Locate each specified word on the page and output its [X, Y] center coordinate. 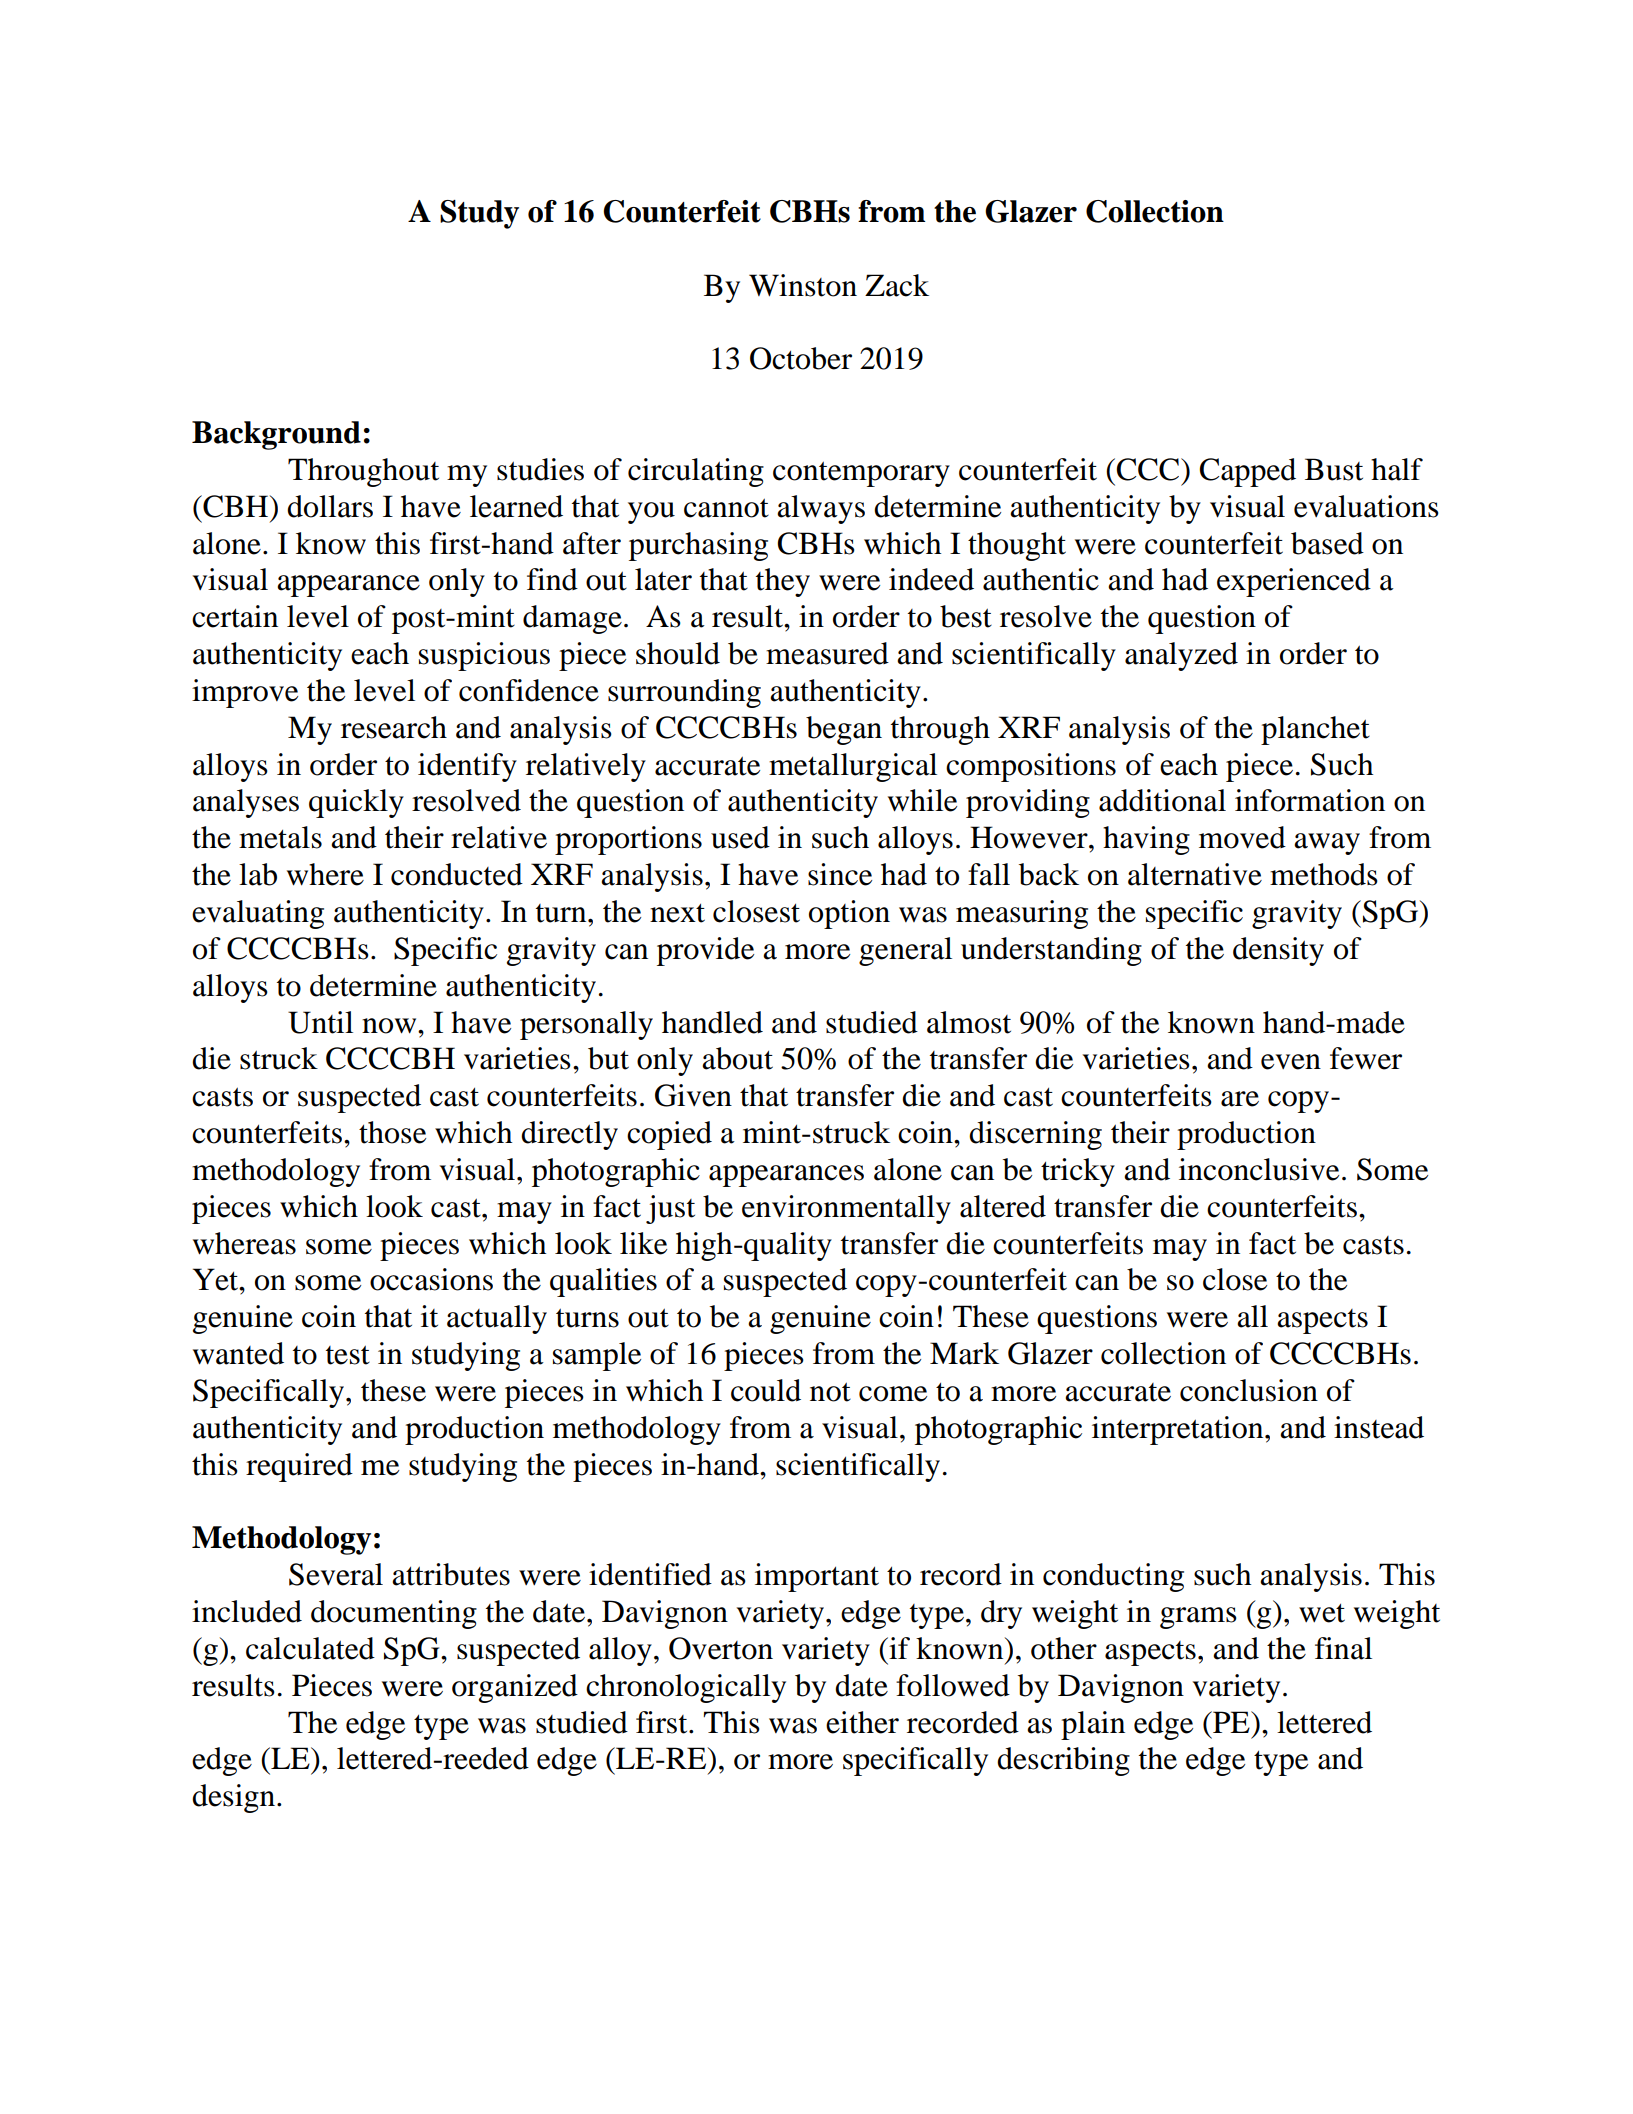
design [235, 1798]
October [801, 358]
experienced [1294, 582]
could [766, 1390]
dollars [330, 506]
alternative [1195, 874]
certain [235, 616]
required [299, 1467]
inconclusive [1259, 1169]
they [783, 582]
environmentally [846, 1209]
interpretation [1179, 1430]
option [849, 914]
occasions [431, 1279]
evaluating [258, 914]
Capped [1247, 472]
